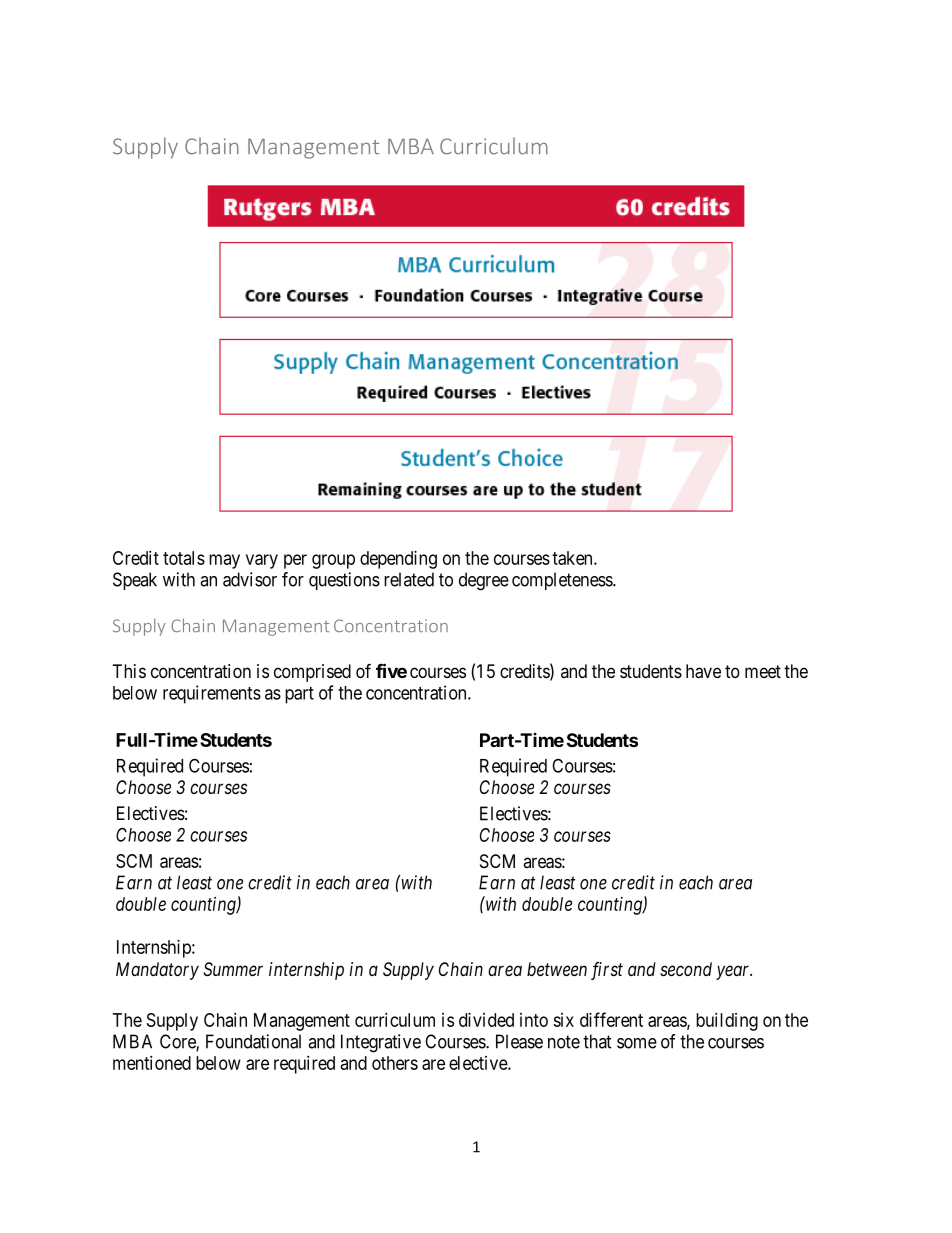 The image size is (952, 1233). I want to click on meet, so click(763, 671).
